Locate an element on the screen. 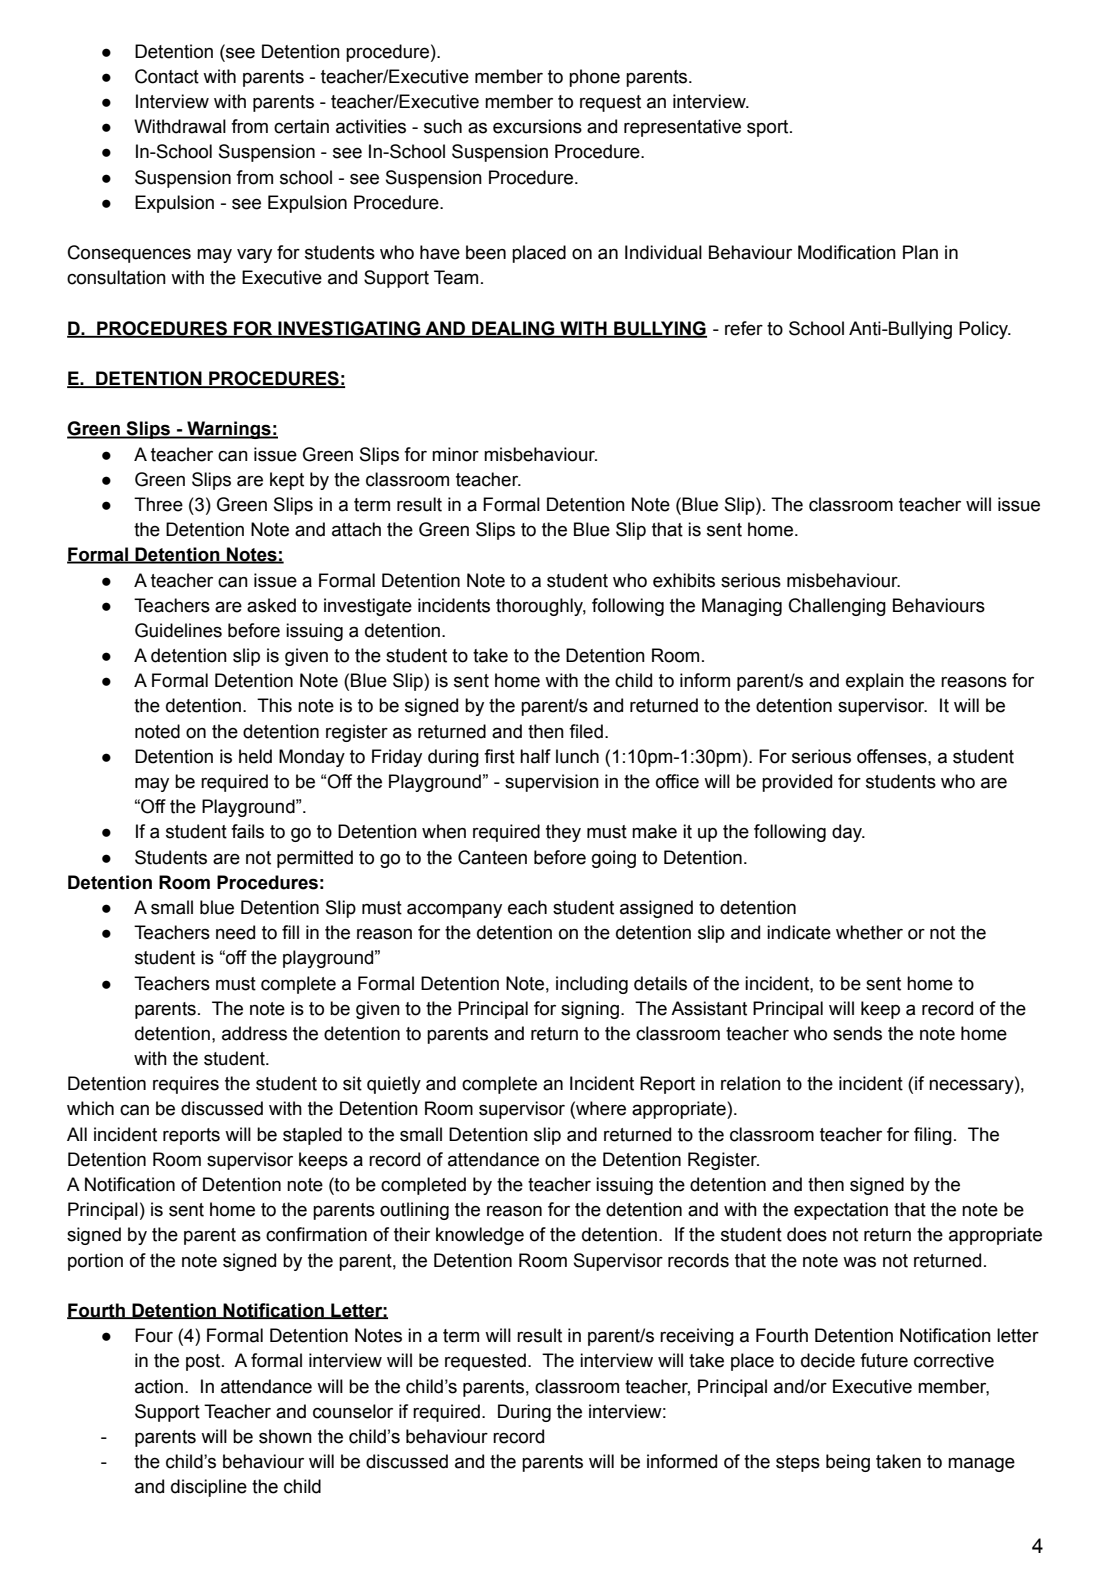 The image size is (1112, 1571). signing is located at coordinates (590, 1010).
